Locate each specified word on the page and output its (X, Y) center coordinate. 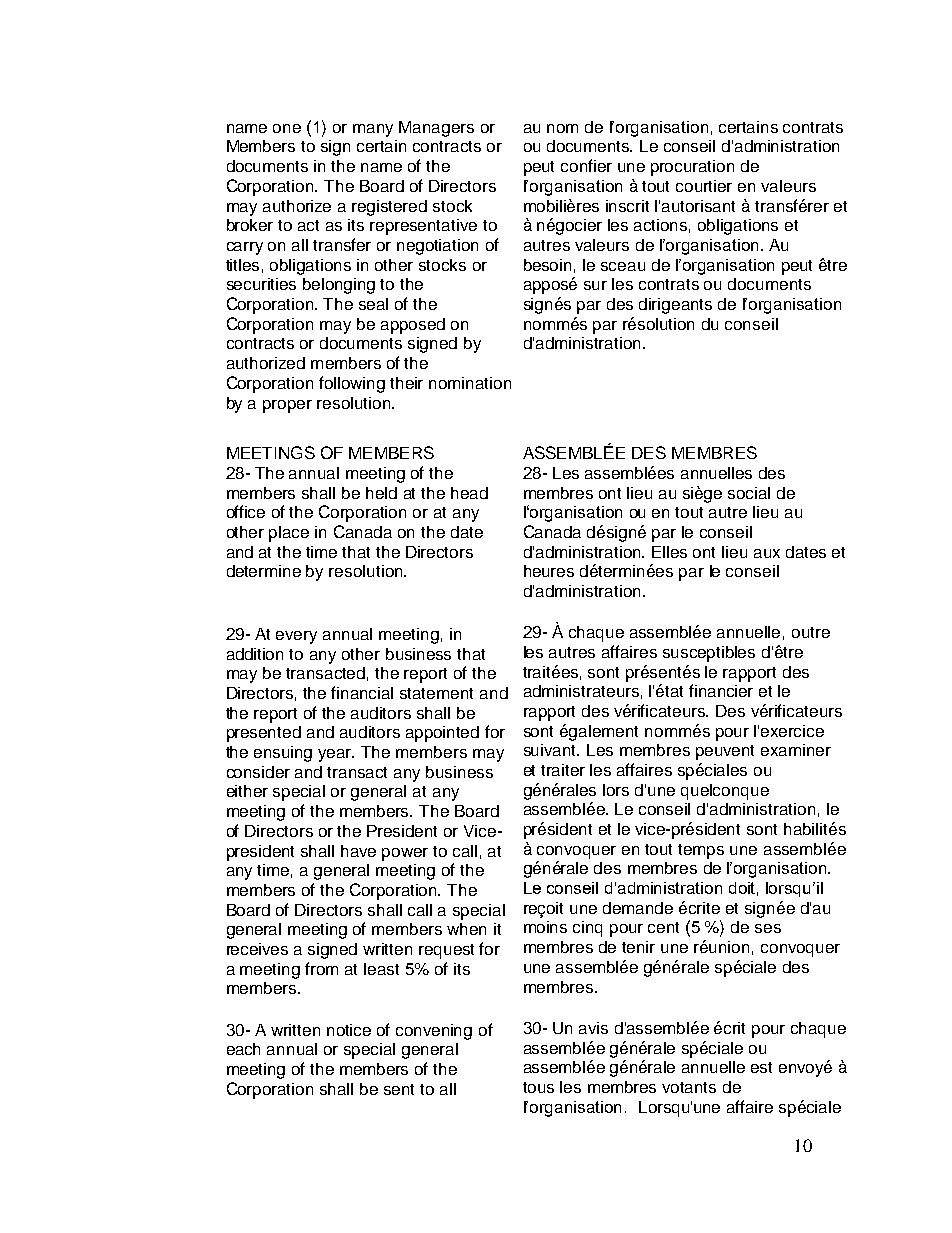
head (469, 493)
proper (287, 406)
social (749, 493)
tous (538, 1087)
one (287, 128)
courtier (704, 186)
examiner (796, 750)
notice (349, 1030)
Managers (436, 129)
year (336, 755)
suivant (551, 750)
